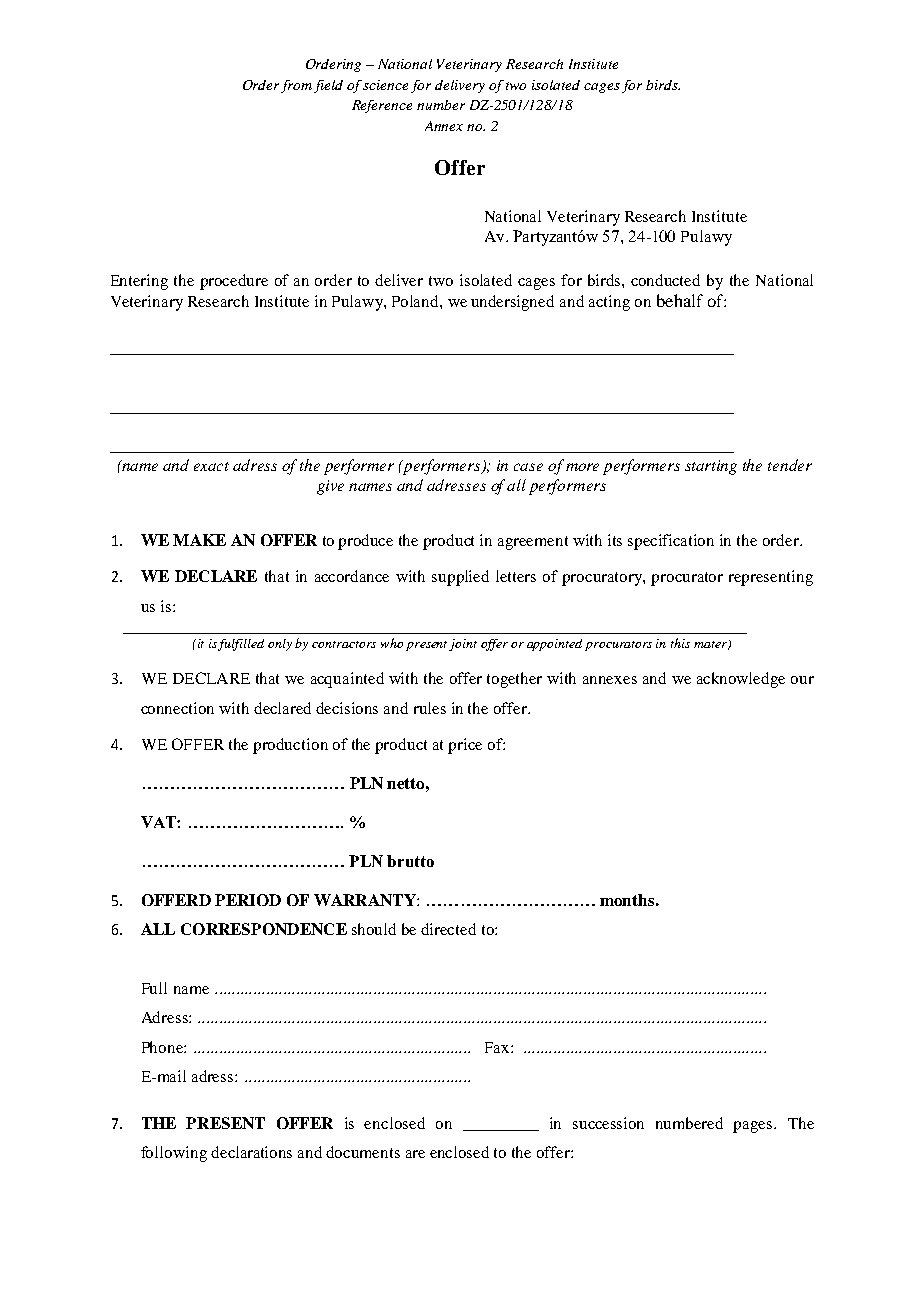  I want to click on from, so click(296, 86).
